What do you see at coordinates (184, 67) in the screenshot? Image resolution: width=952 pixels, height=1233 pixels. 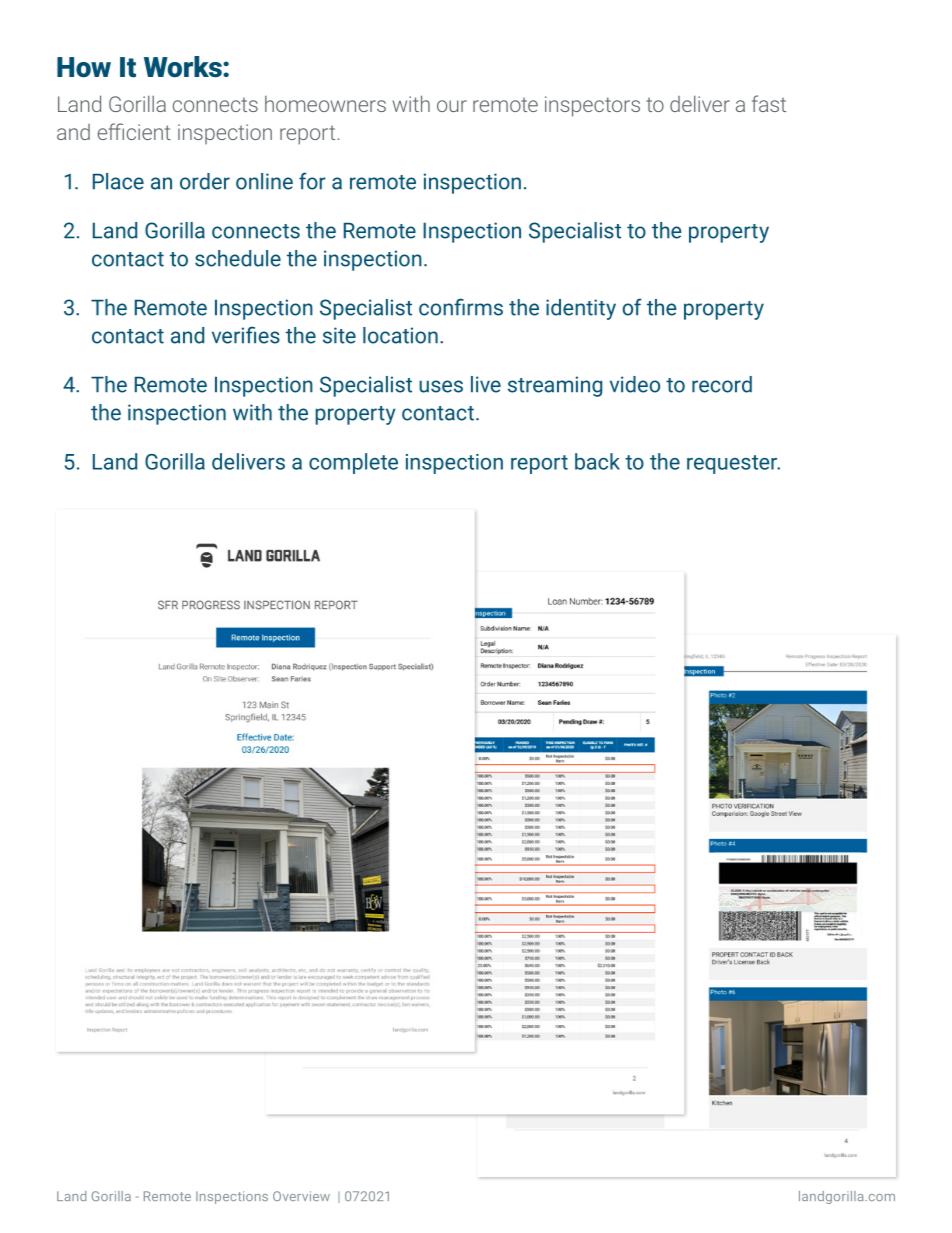 I see `Works` at bounding box center [184, 67].
